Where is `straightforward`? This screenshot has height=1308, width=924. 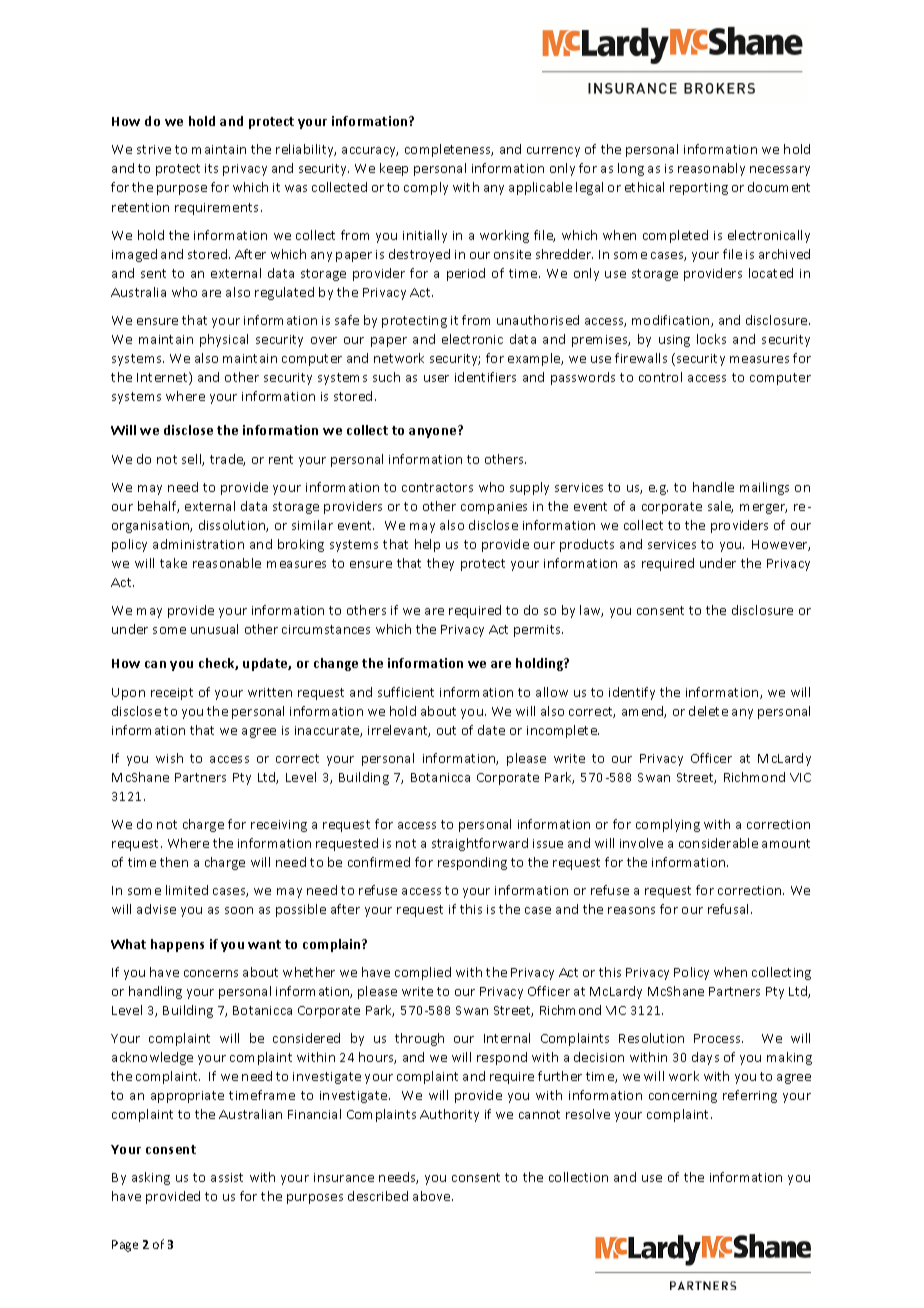
straightforward is located at coordinates (480, 844).
